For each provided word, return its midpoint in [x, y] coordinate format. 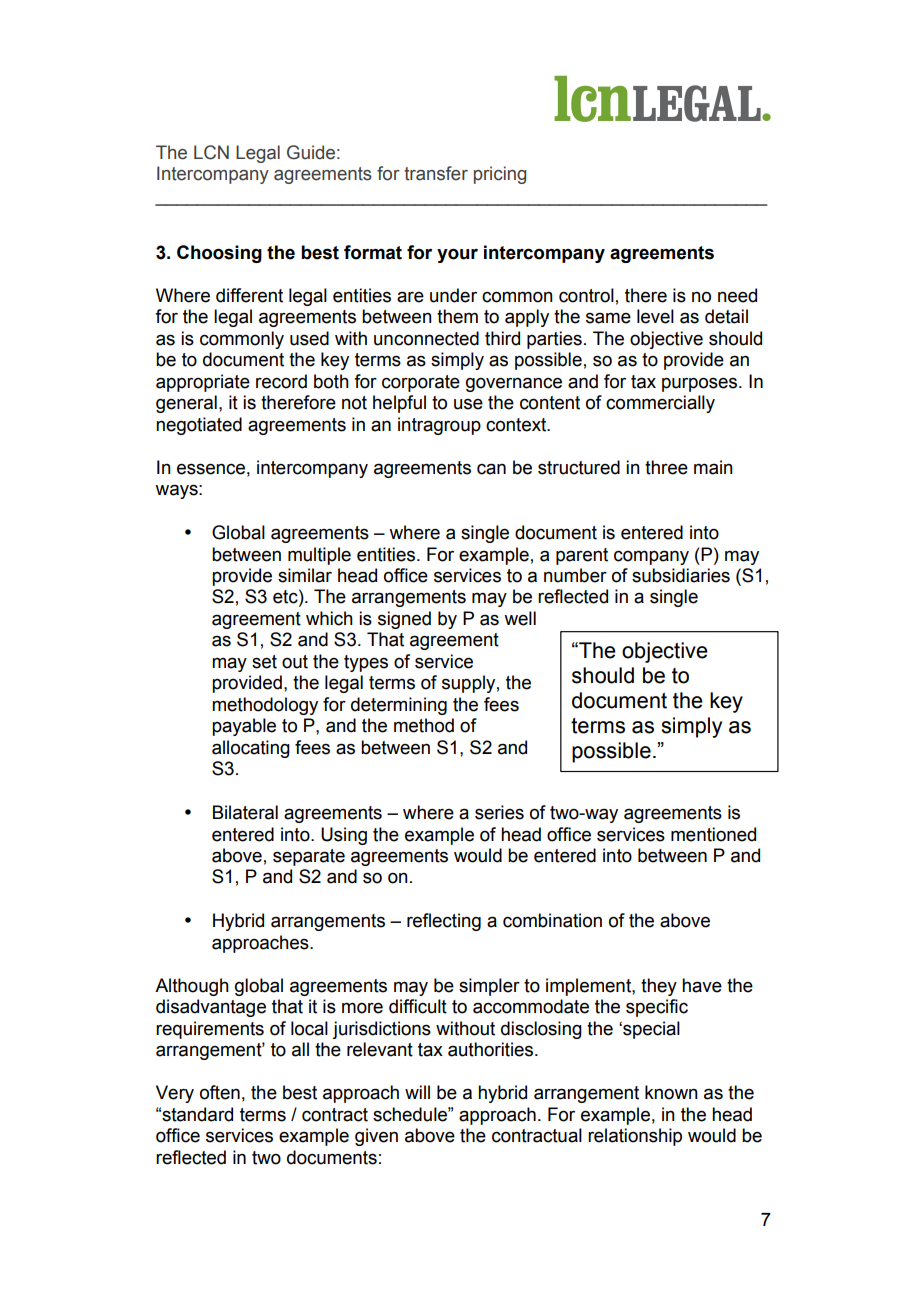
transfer [436, 173]
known [671, 1092]
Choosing [219, 254]
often [220, 1092]
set [264, 662]
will [417, 1092]
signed [404, 620]
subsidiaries [681, 575]
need [737, 295]
